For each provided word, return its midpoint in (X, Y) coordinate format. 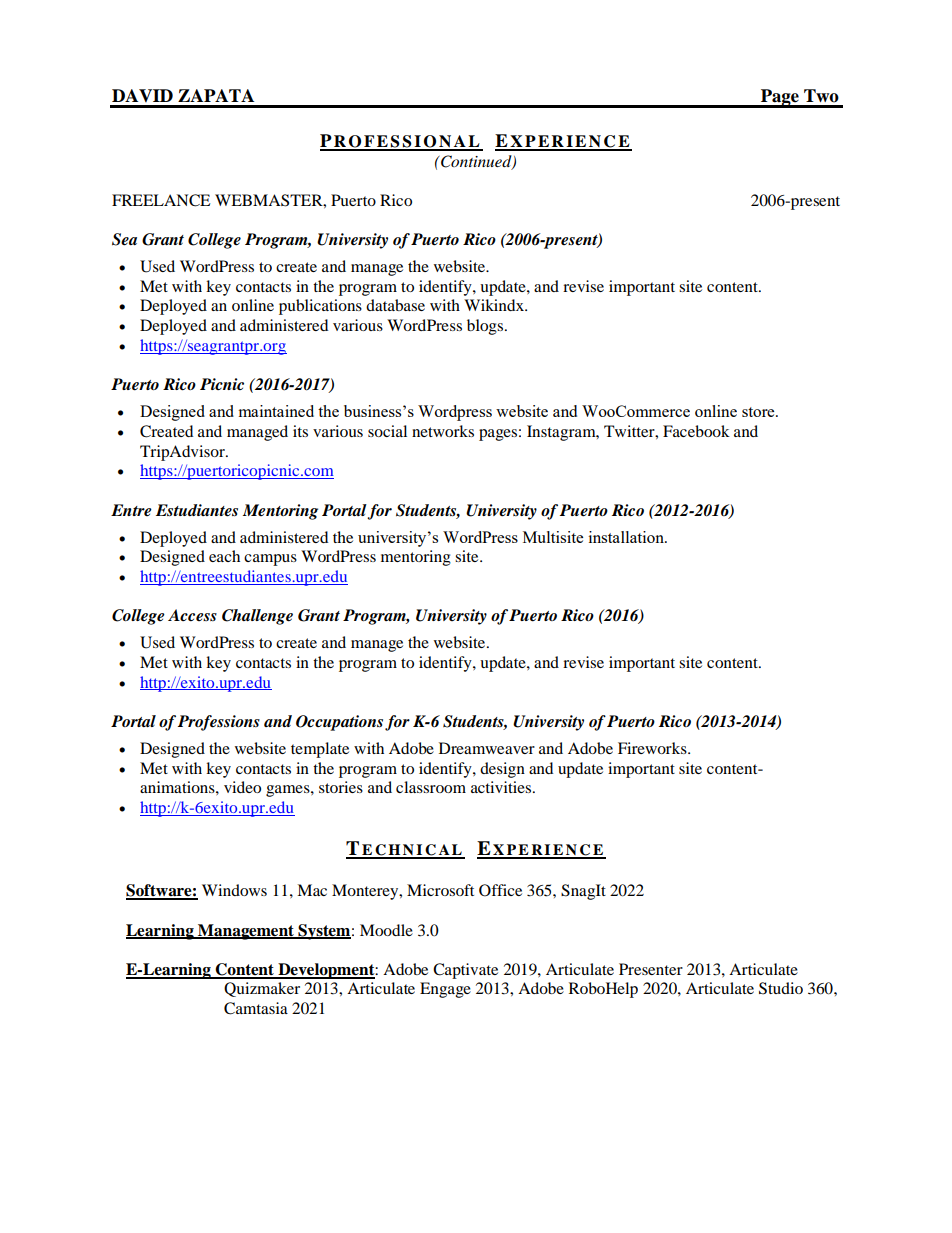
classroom (431, 787)
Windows (234, 890)
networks (443, 431)
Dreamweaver (487, 748)
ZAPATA (216, 95)
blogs (486, 327)
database (395, 305)
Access (192, 615)
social (387, 431)
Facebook (696, 431)
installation (627, 537)
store (759, 412)
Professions (219, 723)
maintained (276, 411)
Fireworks (653, 748)
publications (320, 307)
